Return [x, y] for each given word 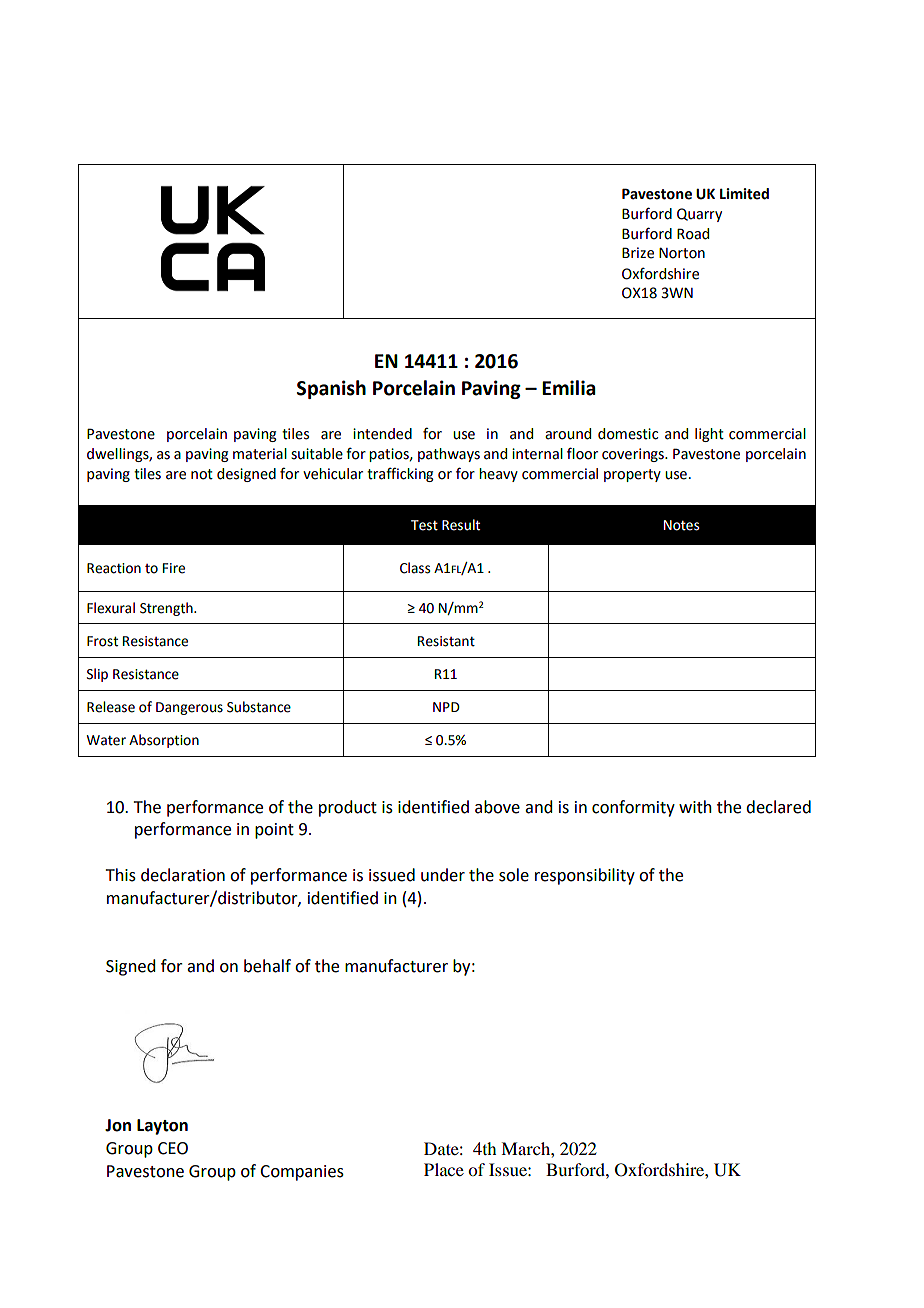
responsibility [585, 876]
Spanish [331, 389]
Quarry [699, 215]
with [695, 807]
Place [444, 1169]
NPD [446, 707]
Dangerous [189, 708]
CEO [173, 1148]
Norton [682, 253]
